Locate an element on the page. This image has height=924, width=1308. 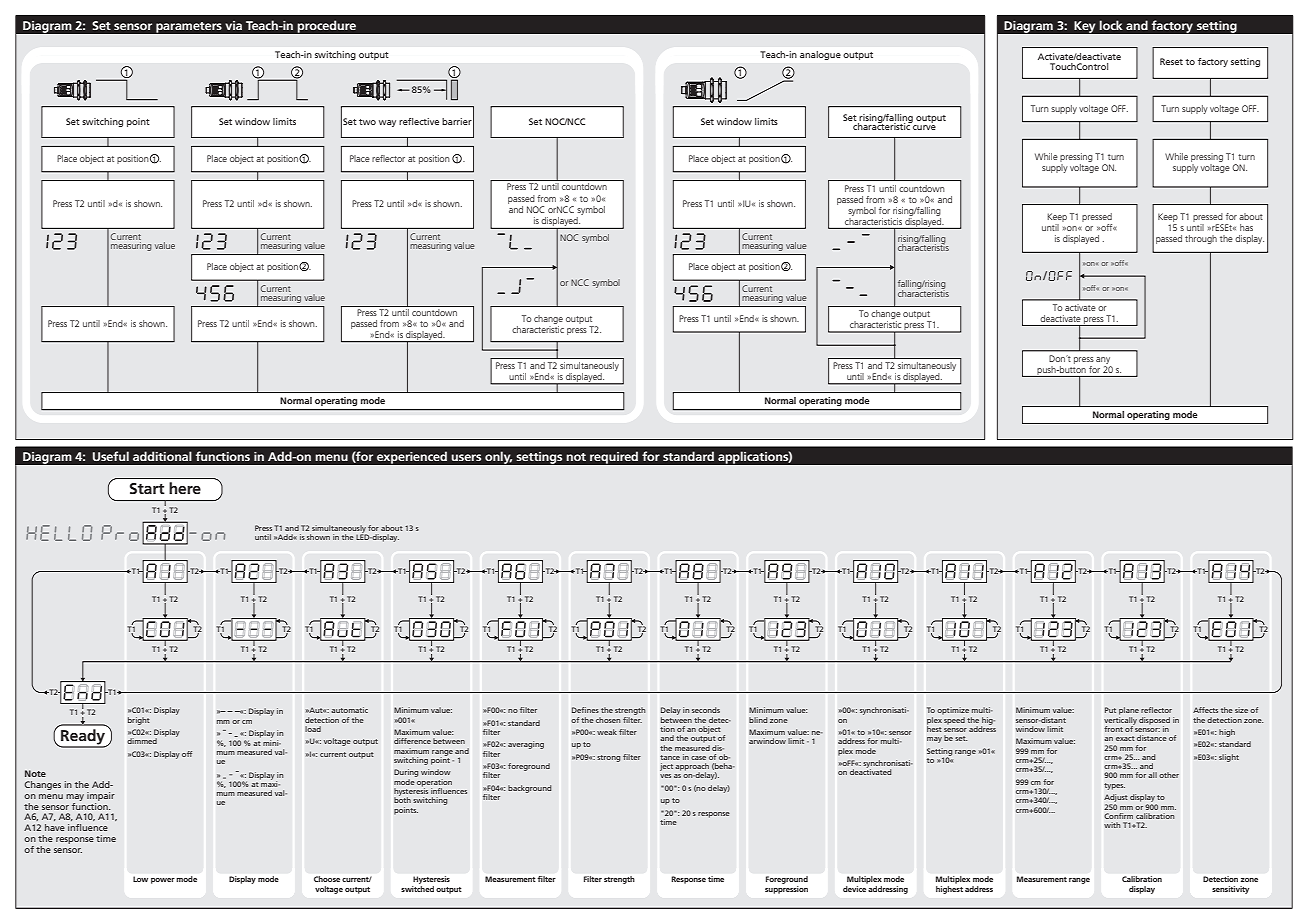
analogue is located at coordinates (820, 55).
